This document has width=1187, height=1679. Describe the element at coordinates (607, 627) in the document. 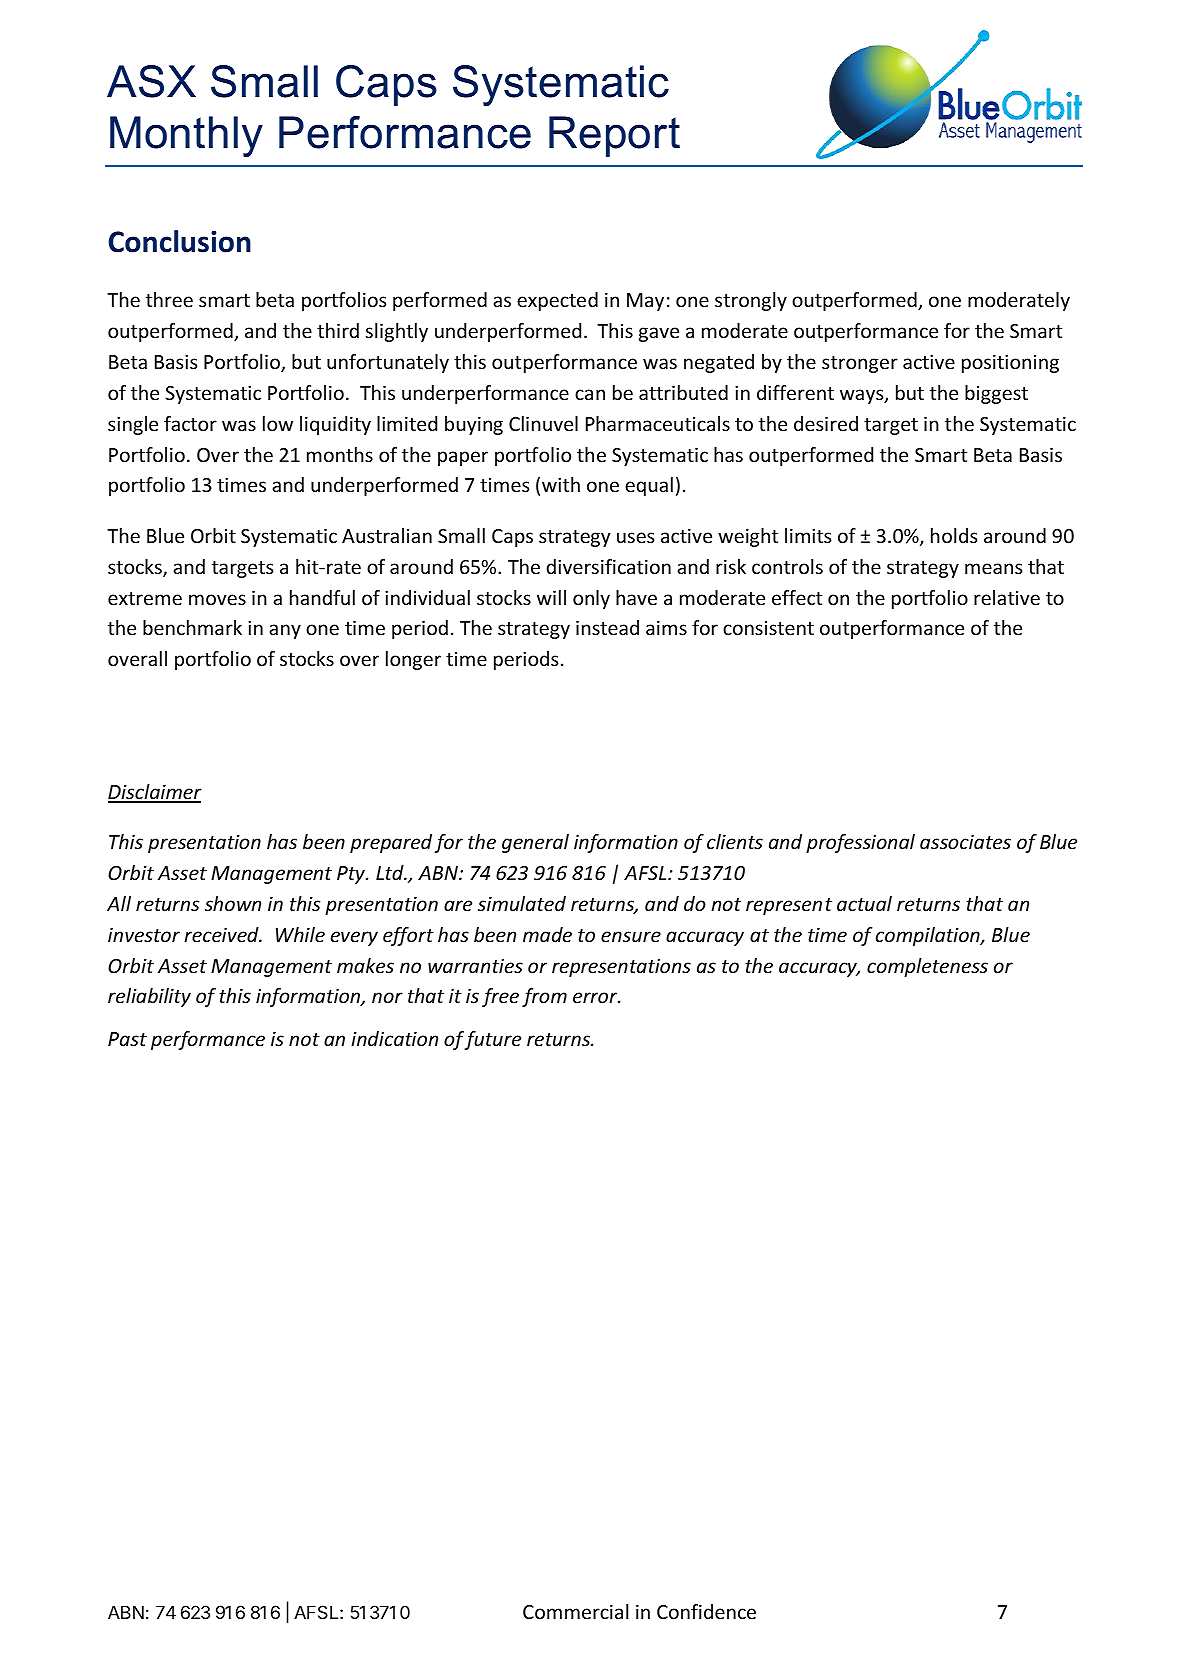

I see `instead` at that location.
